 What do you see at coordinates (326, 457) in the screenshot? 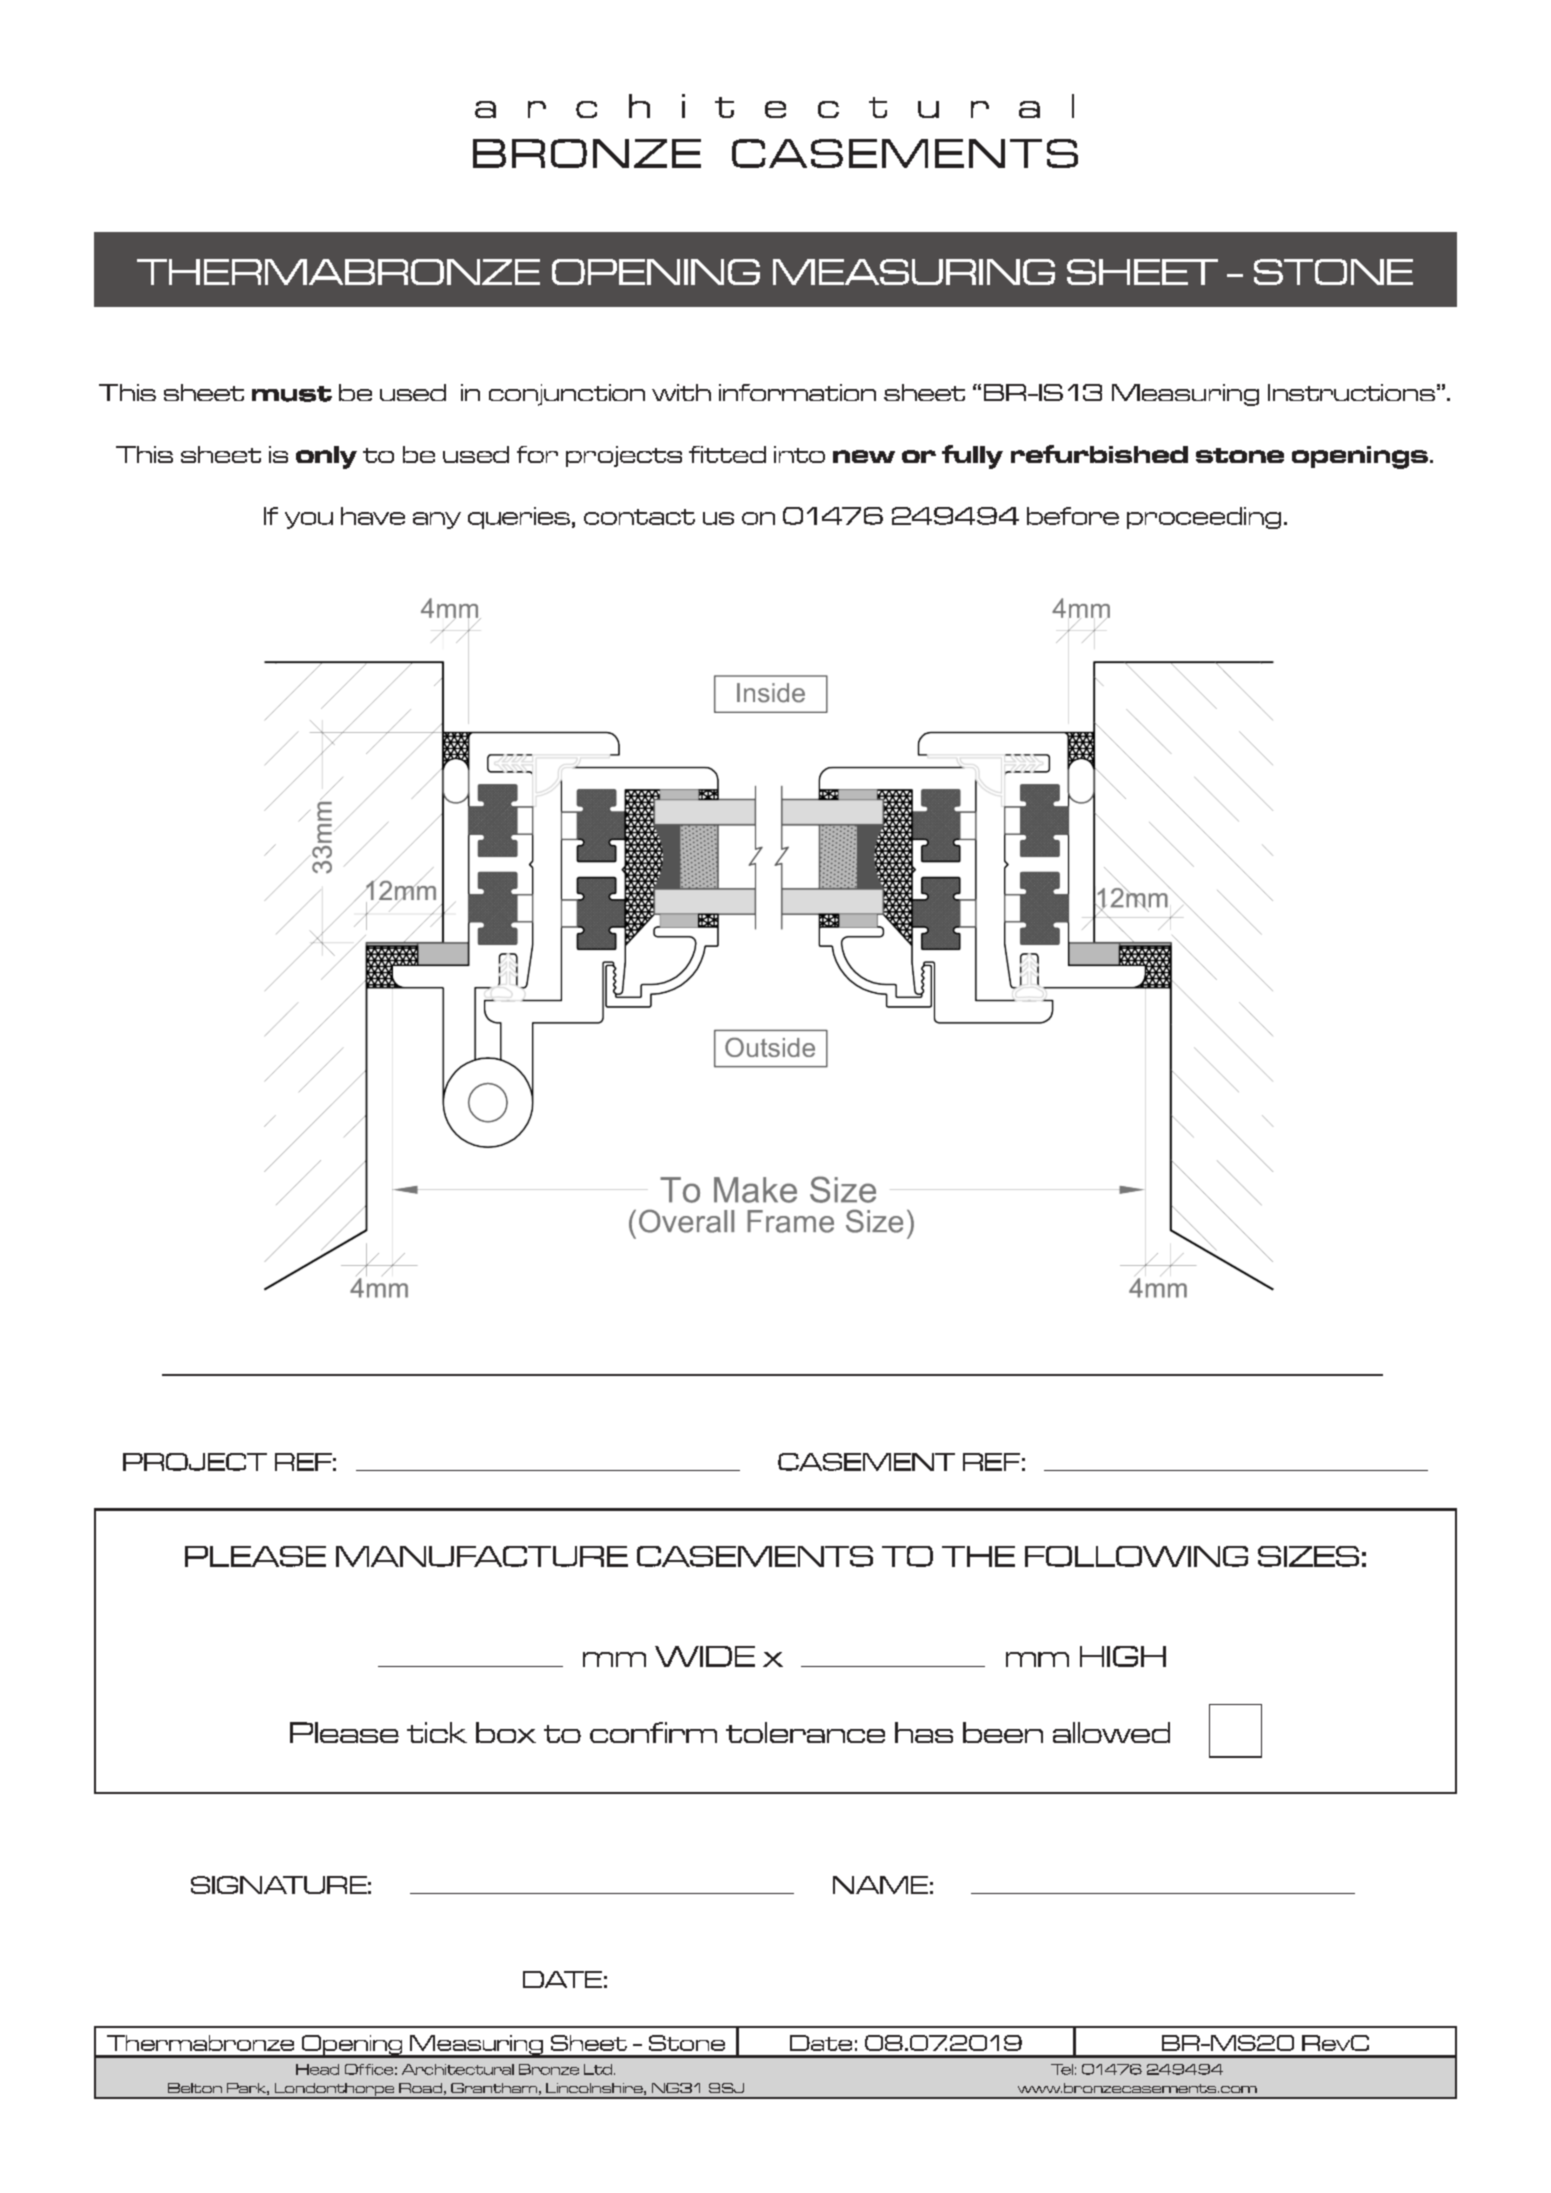
I see `only` at bounding box center [326, 457].
